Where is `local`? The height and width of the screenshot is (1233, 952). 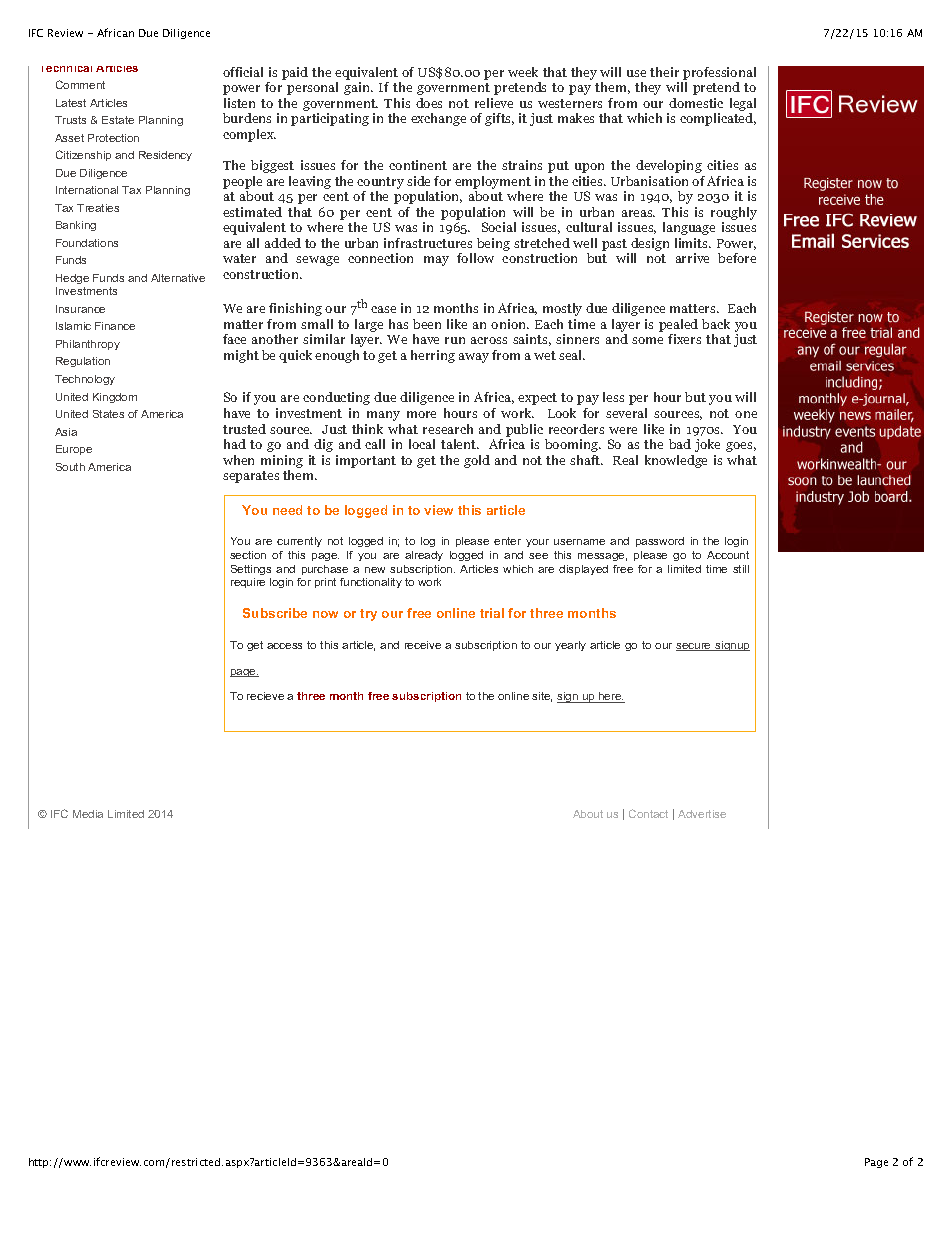 local is located at coordinates (422, 444).
